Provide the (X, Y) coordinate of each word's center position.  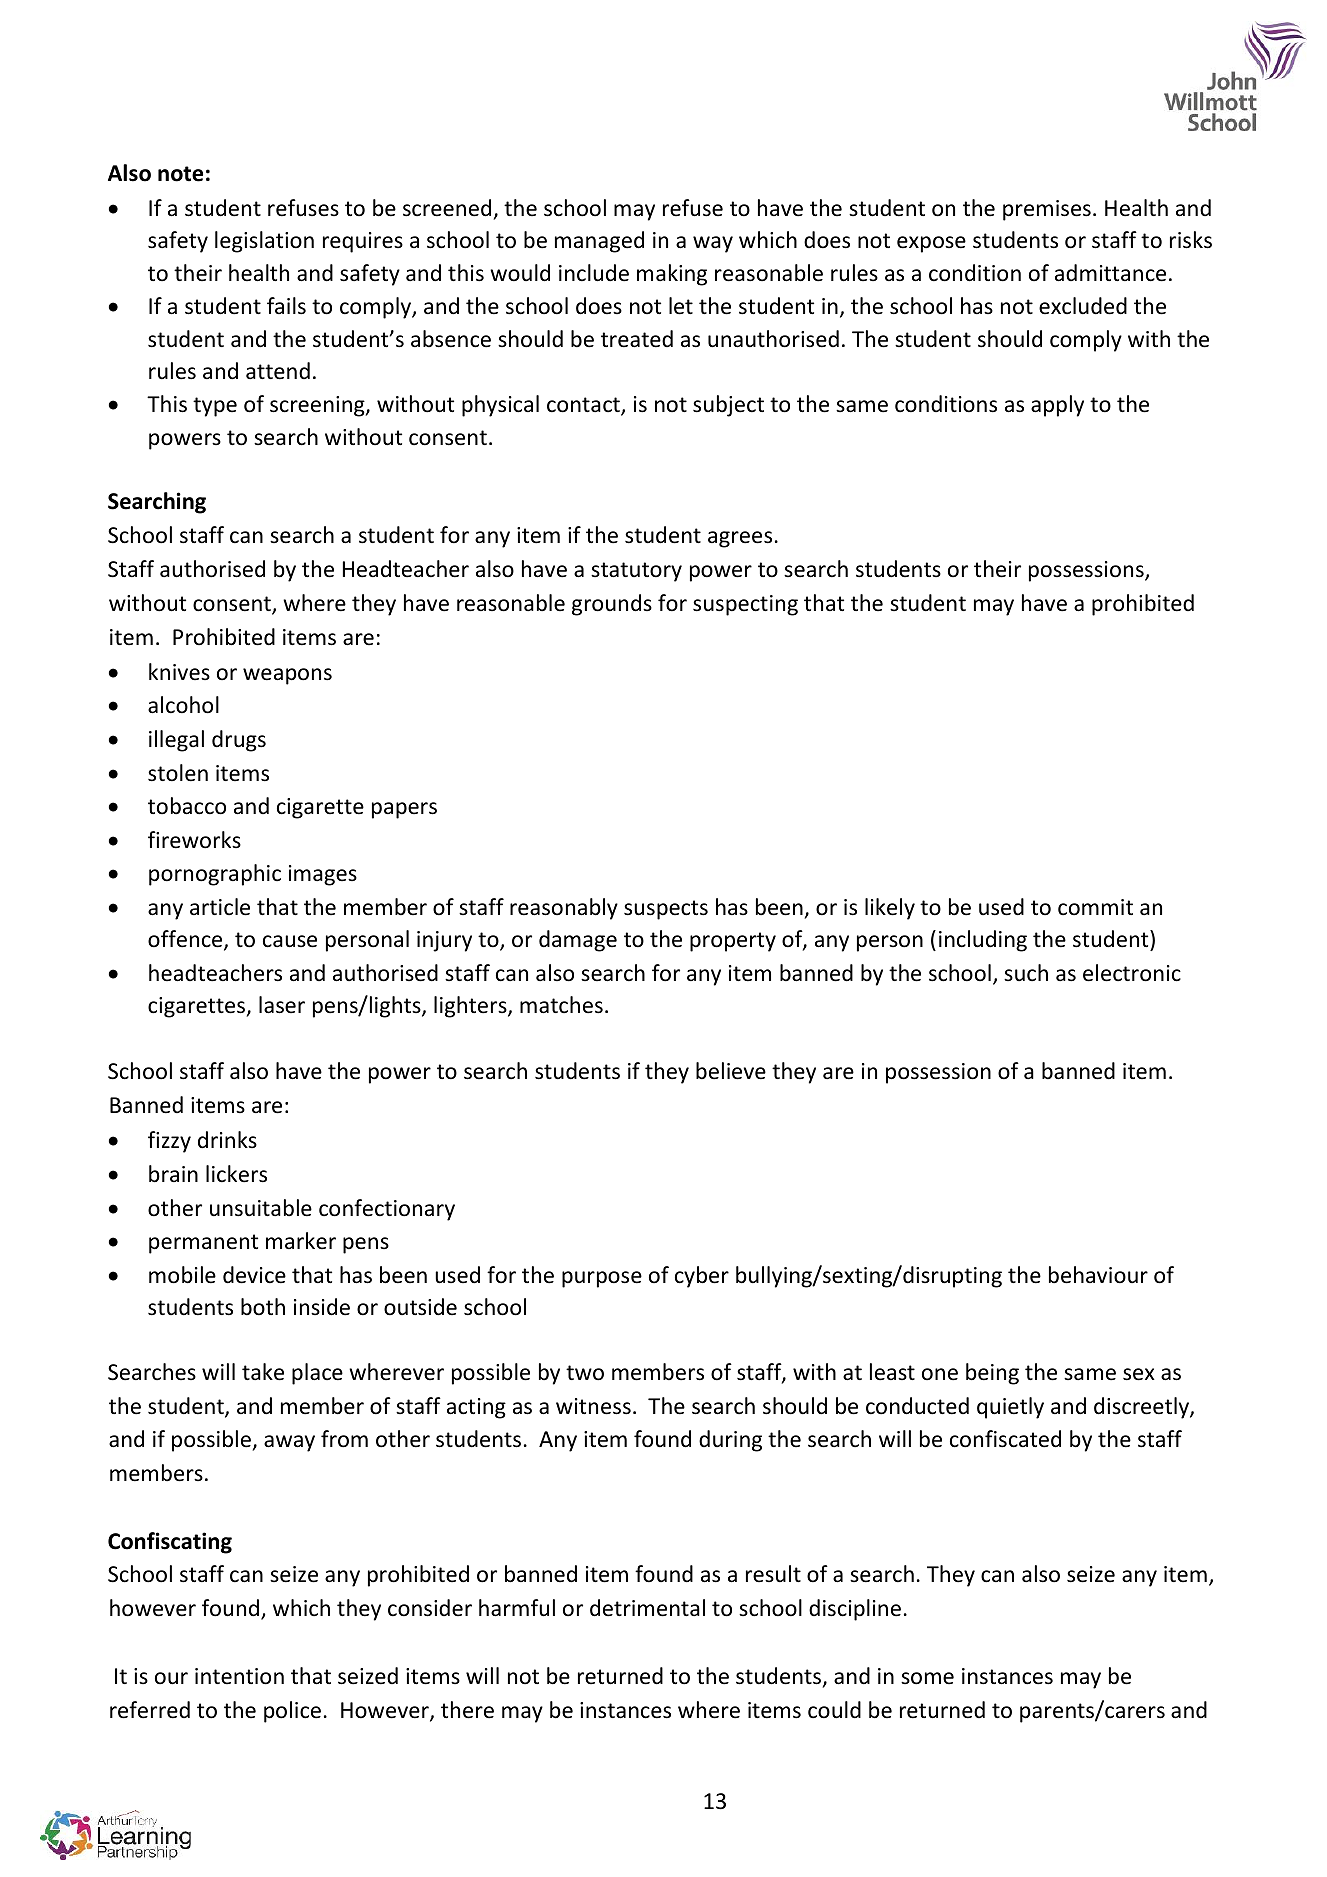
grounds (612, 605)
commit (1095, 907)
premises (1047, 210)
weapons (287, 676)
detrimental (647, 1608)
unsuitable (261, 1208)
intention (239, 1676)
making (672, 275)
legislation (264, 242)
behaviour (1098, 1275)
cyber (702, 1277)
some (927, 1678)
